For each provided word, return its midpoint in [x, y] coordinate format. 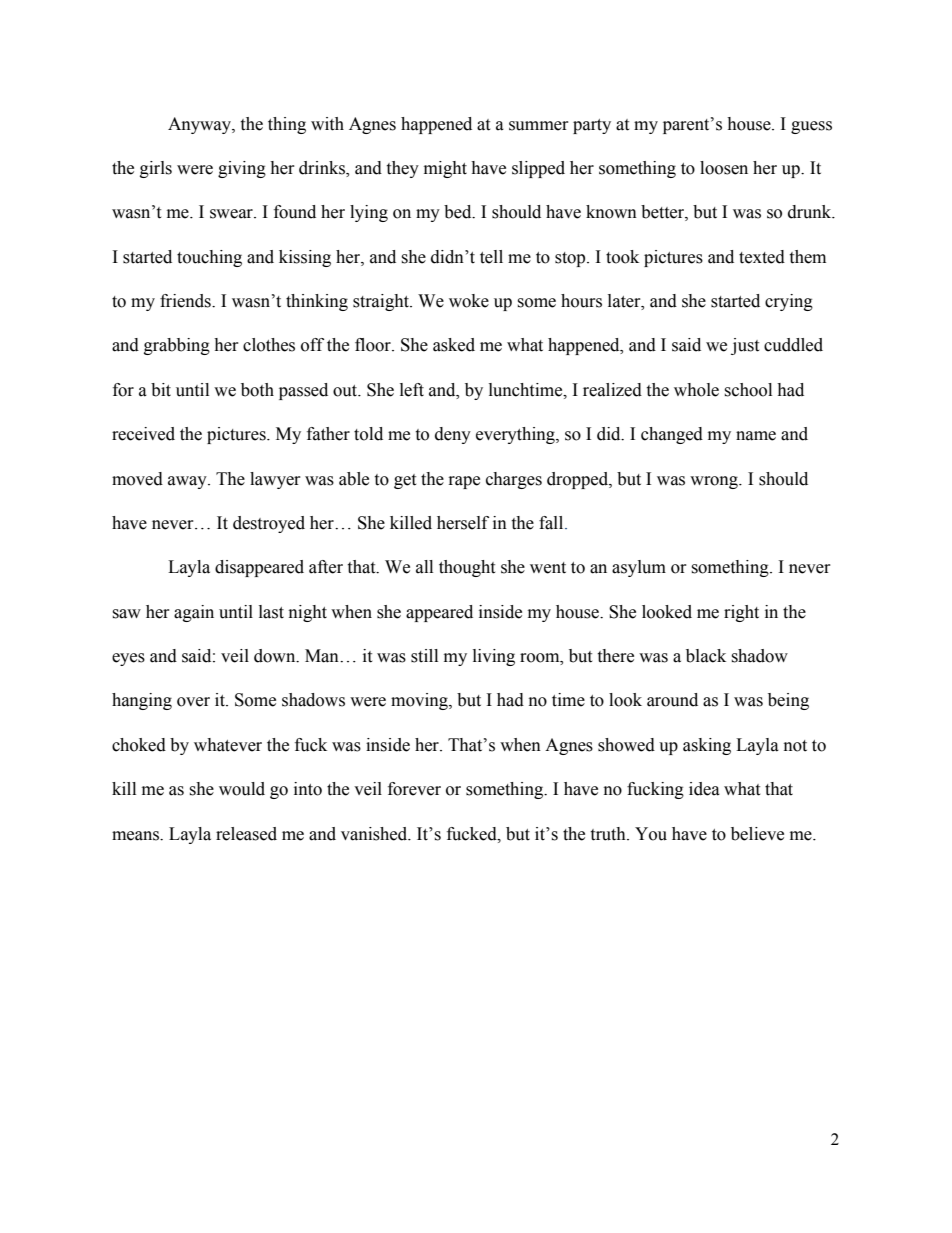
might [445, 169]
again [194, 613]
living [494, 657]
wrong [715, 482]
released [246, 834]
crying [789, 302]
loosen [724, 168]
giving [242, 169]
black [706, 656]
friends [186, 301]
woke [469, 301]
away [188, 482]
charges [514, 480]
